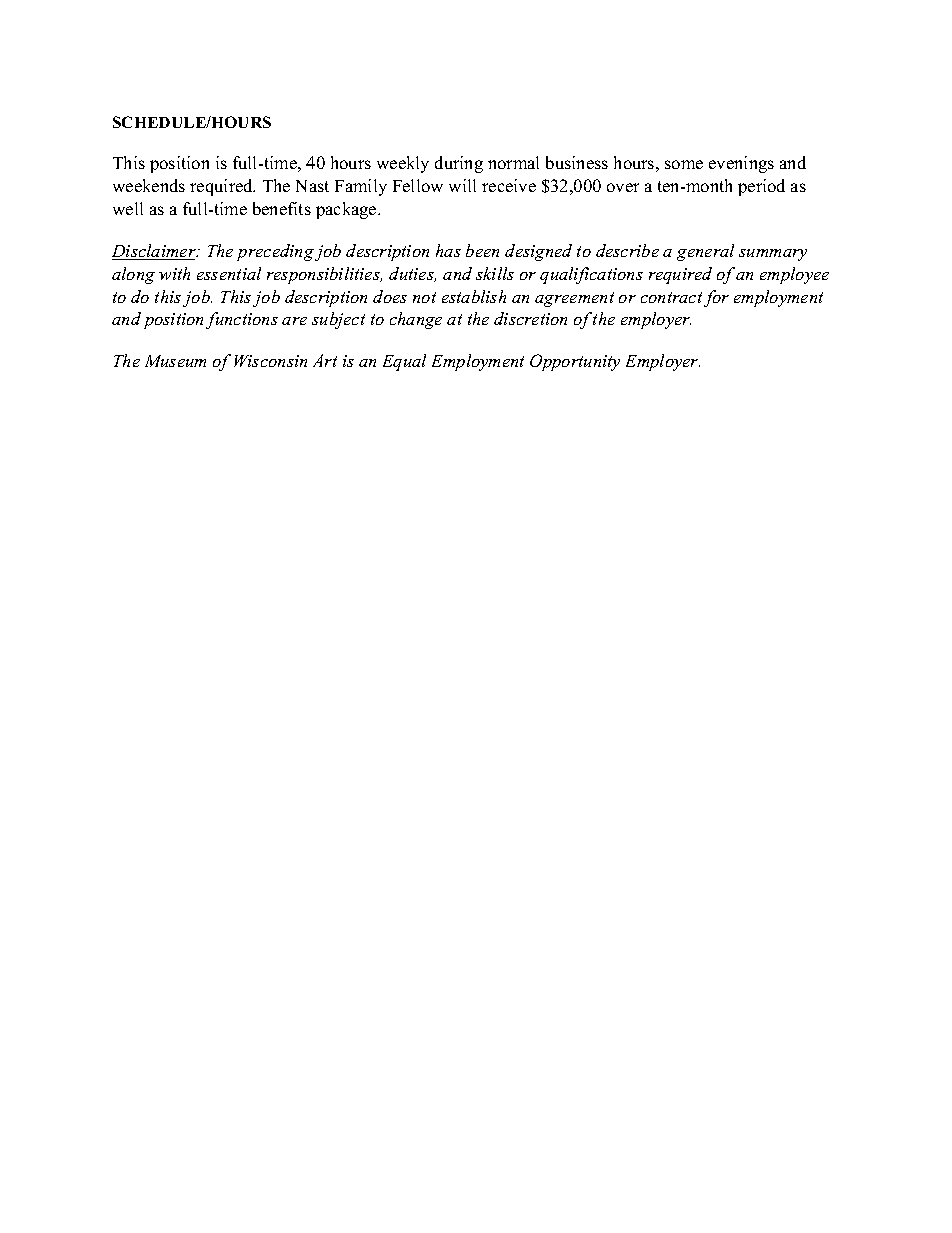 The image size is (952, 1233). I want to click on Equal, so click(404, 362).
